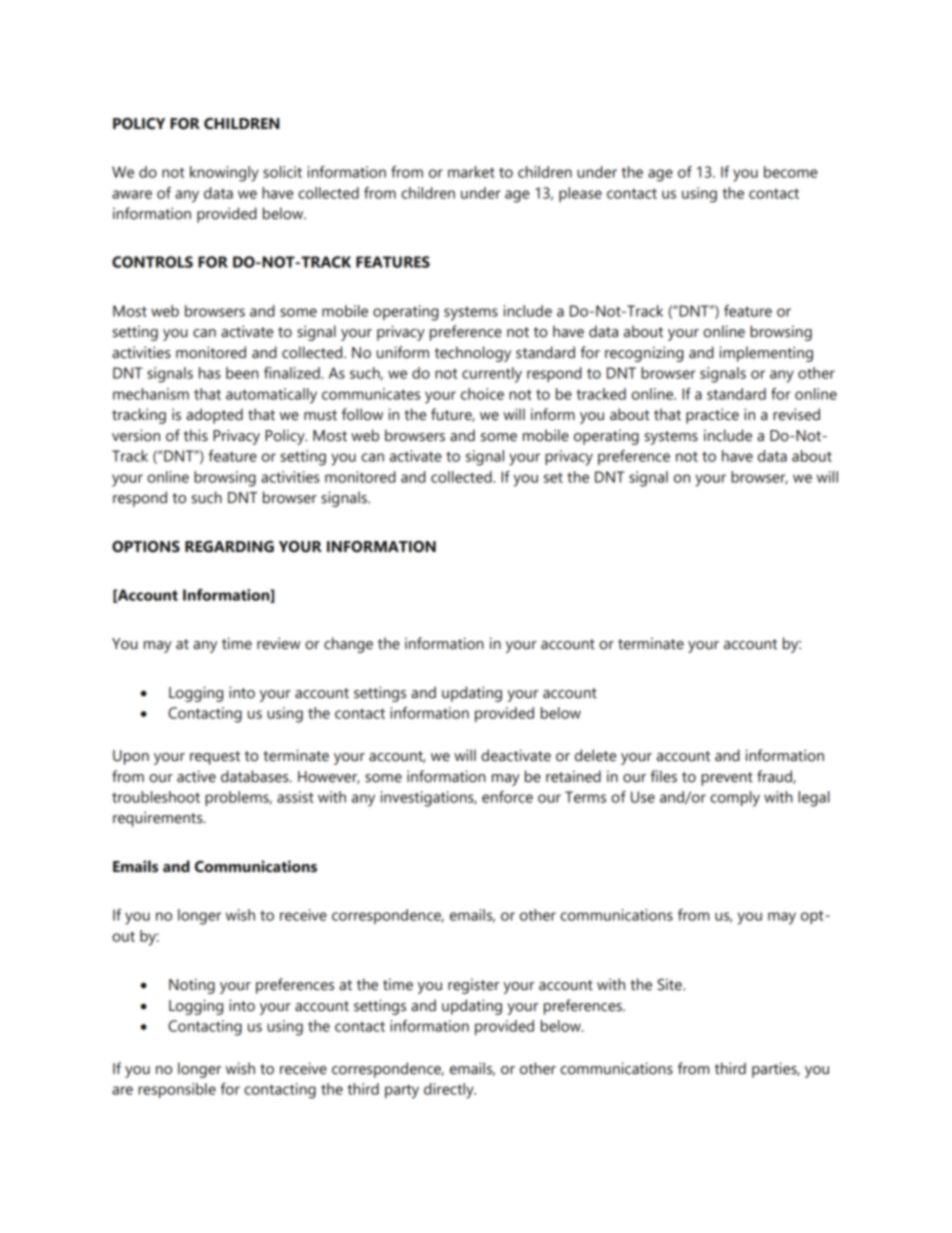 The image size is (952, 1233). I want to click on responsible, so click(177, 1090).
